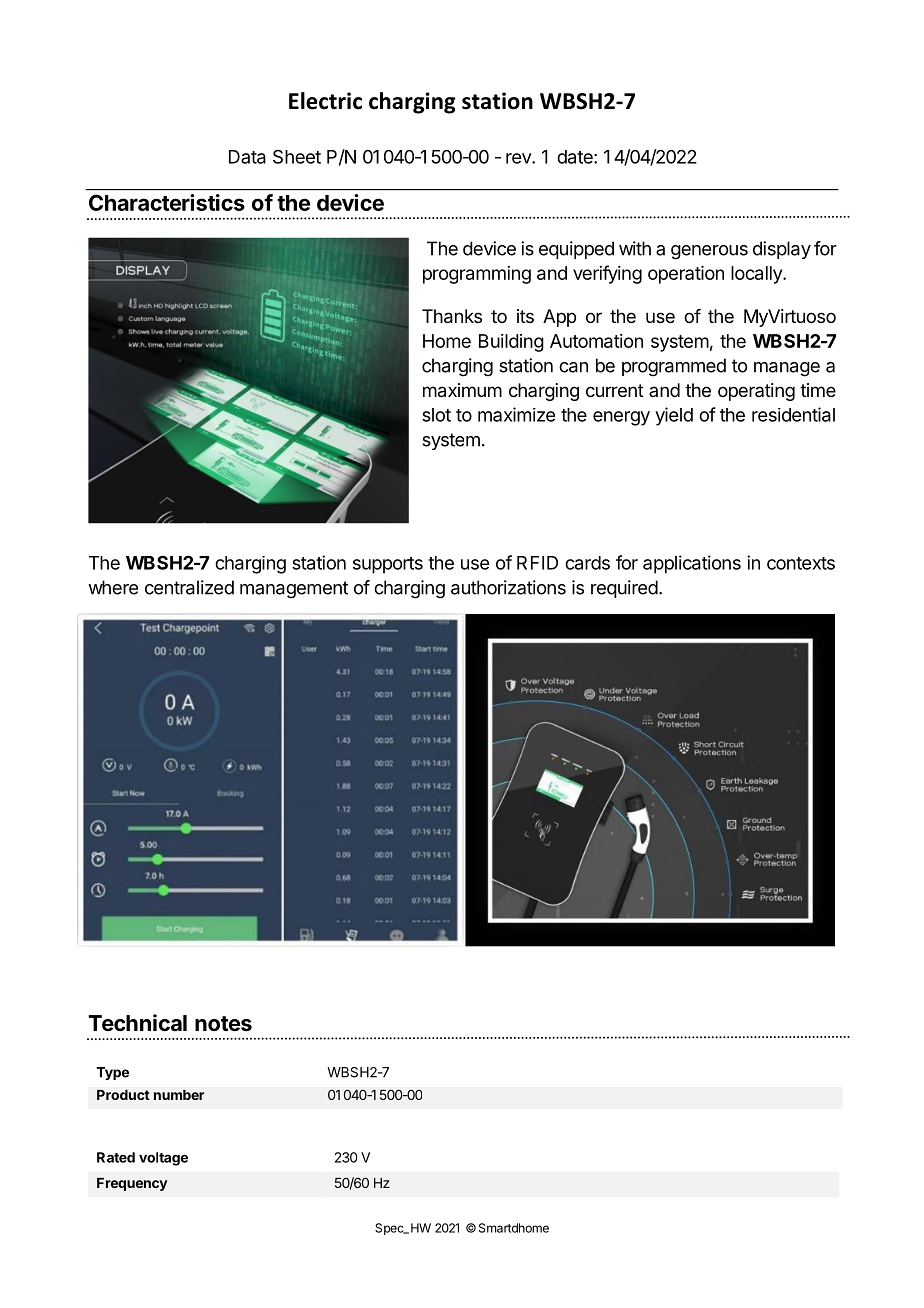  Describe the element at coordinates (223, 1024) in the document. I see `notes` at that location.
